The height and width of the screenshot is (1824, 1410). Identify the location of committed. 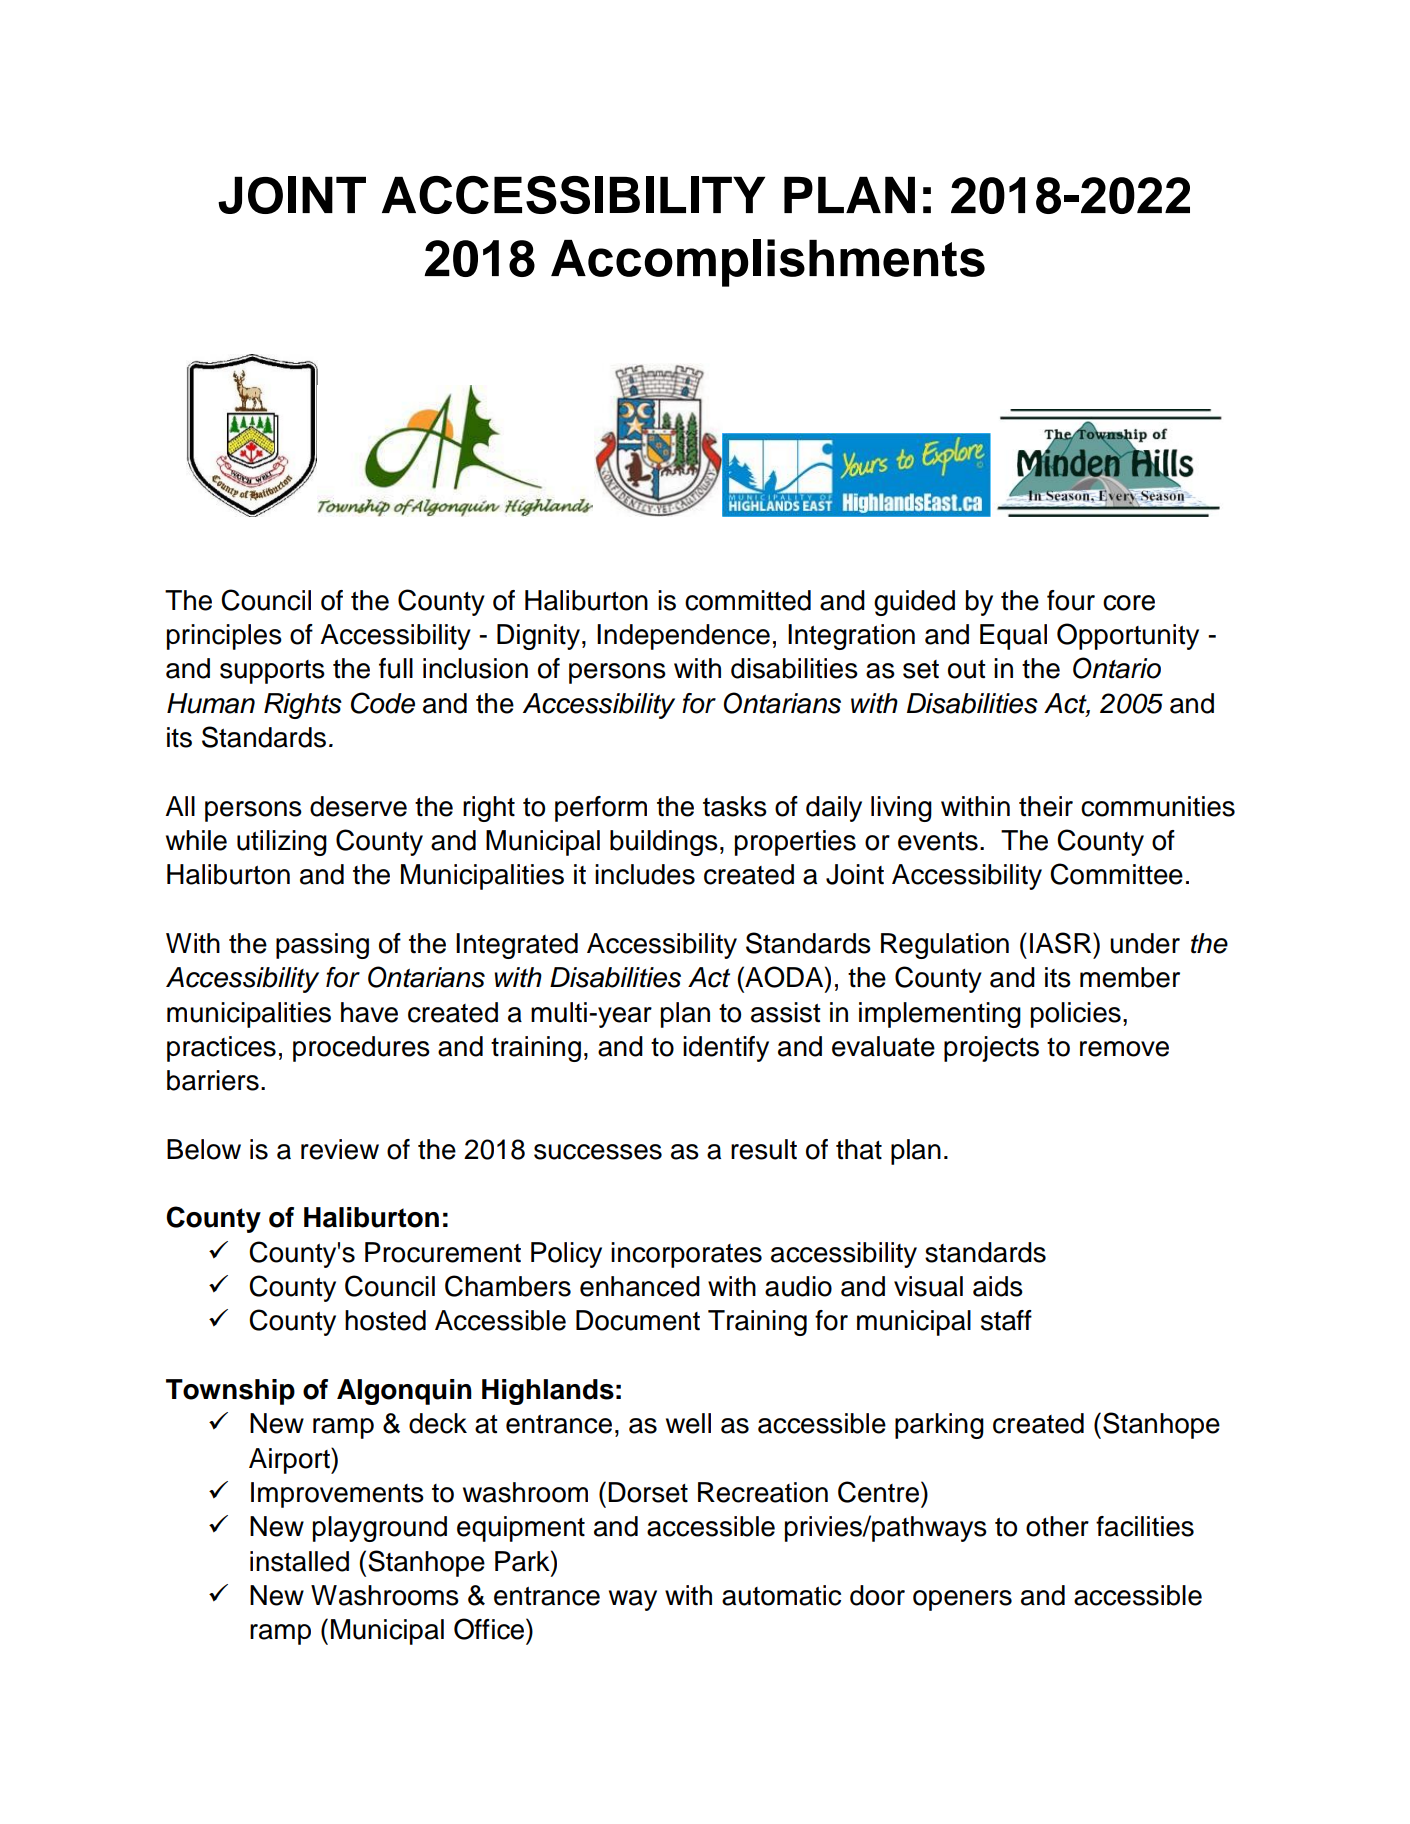
(748, 600).
